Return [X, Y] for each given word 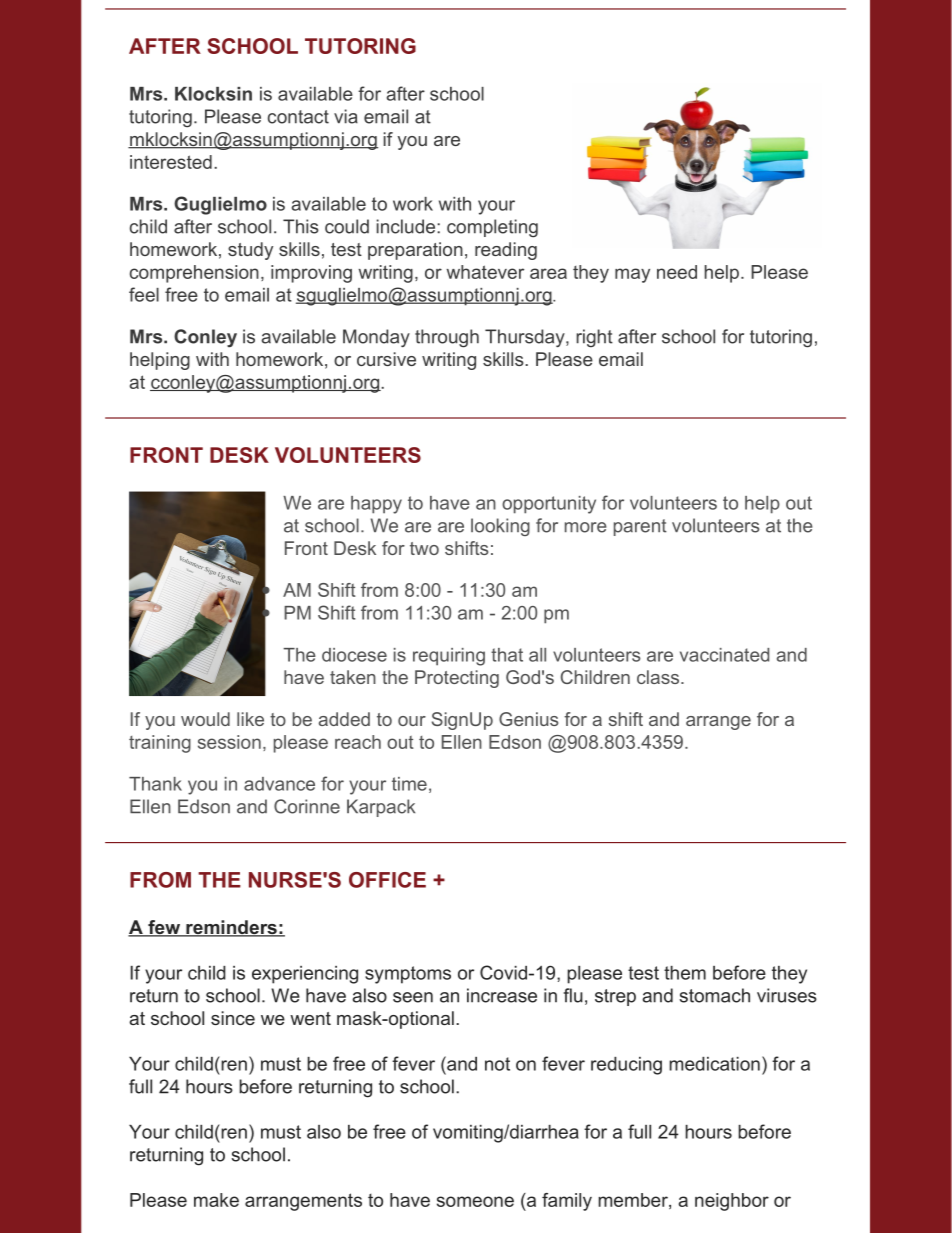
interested [171, 162]
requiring [449, 657]
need [677, 272]
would [205, 719]
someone [475, 1201]
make [216, 1200]
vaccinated [724, 655]
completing [492, 228]
